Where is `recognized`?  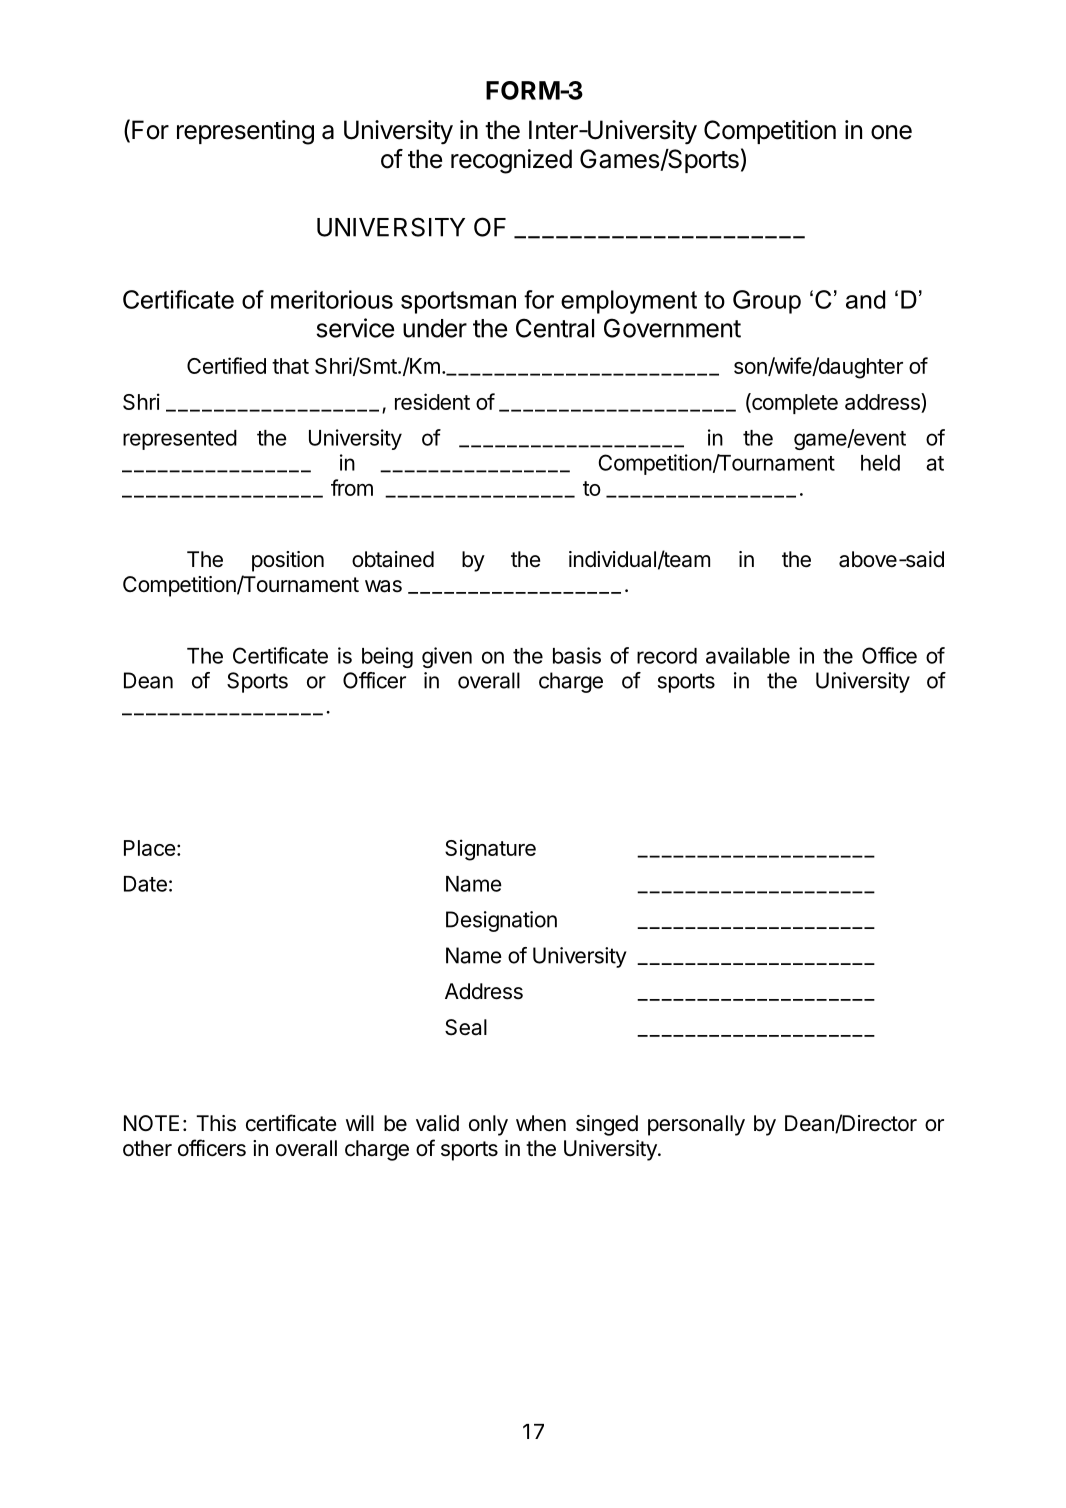 recognized is located at coordinates (511, 161).
